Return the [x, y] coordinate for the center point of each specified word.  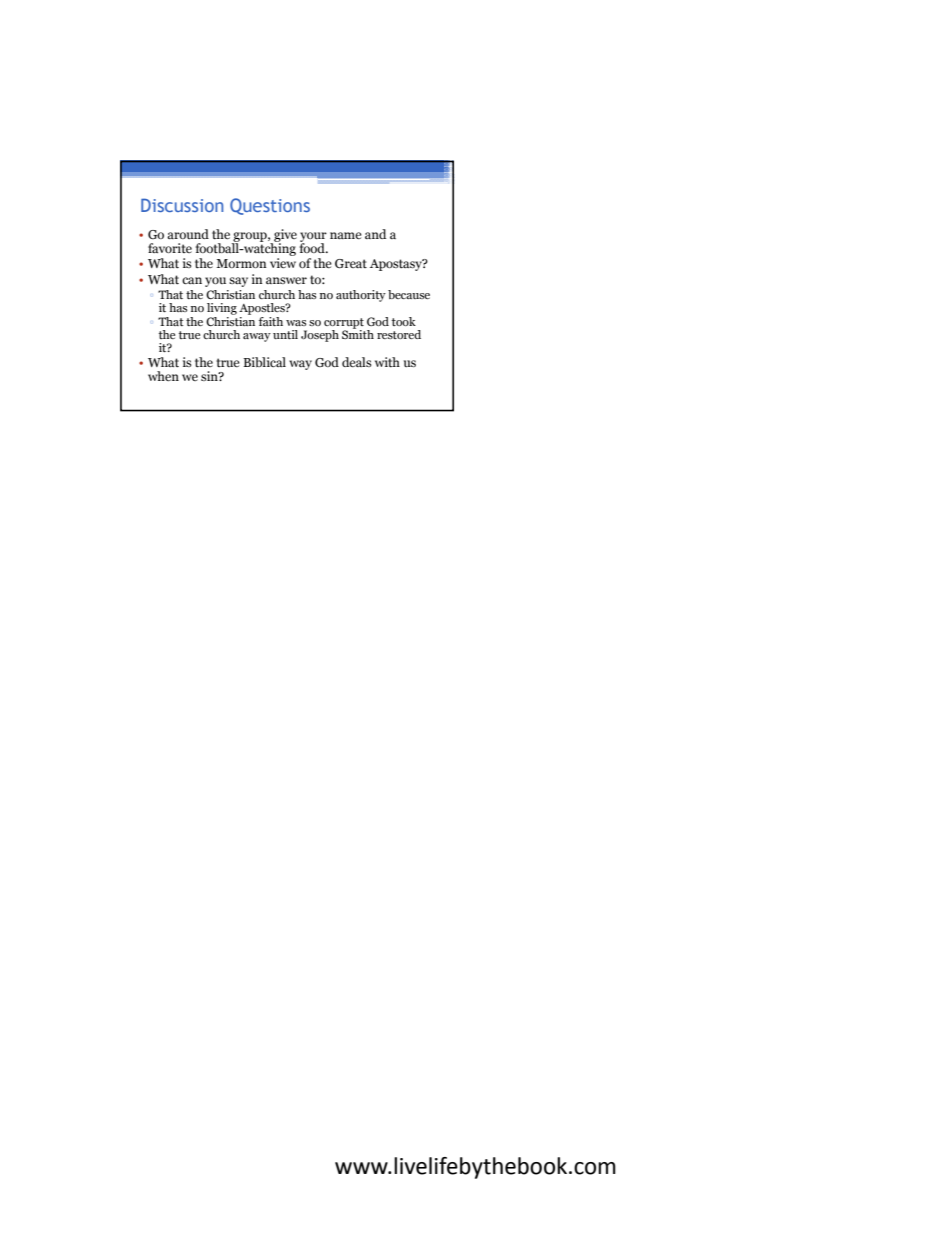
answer [286, 280]
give [284, 236]
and [375, 234]
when [163, 376]
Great [351, 264]
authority [361, 296]
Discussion [182, 205]
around [188, 234]
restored [399, 334]
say [238, 282]
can [192, 280]
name [346, 235]
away [257, 337]
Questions [270, 206]
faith [271, 321]
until [285, 334]
